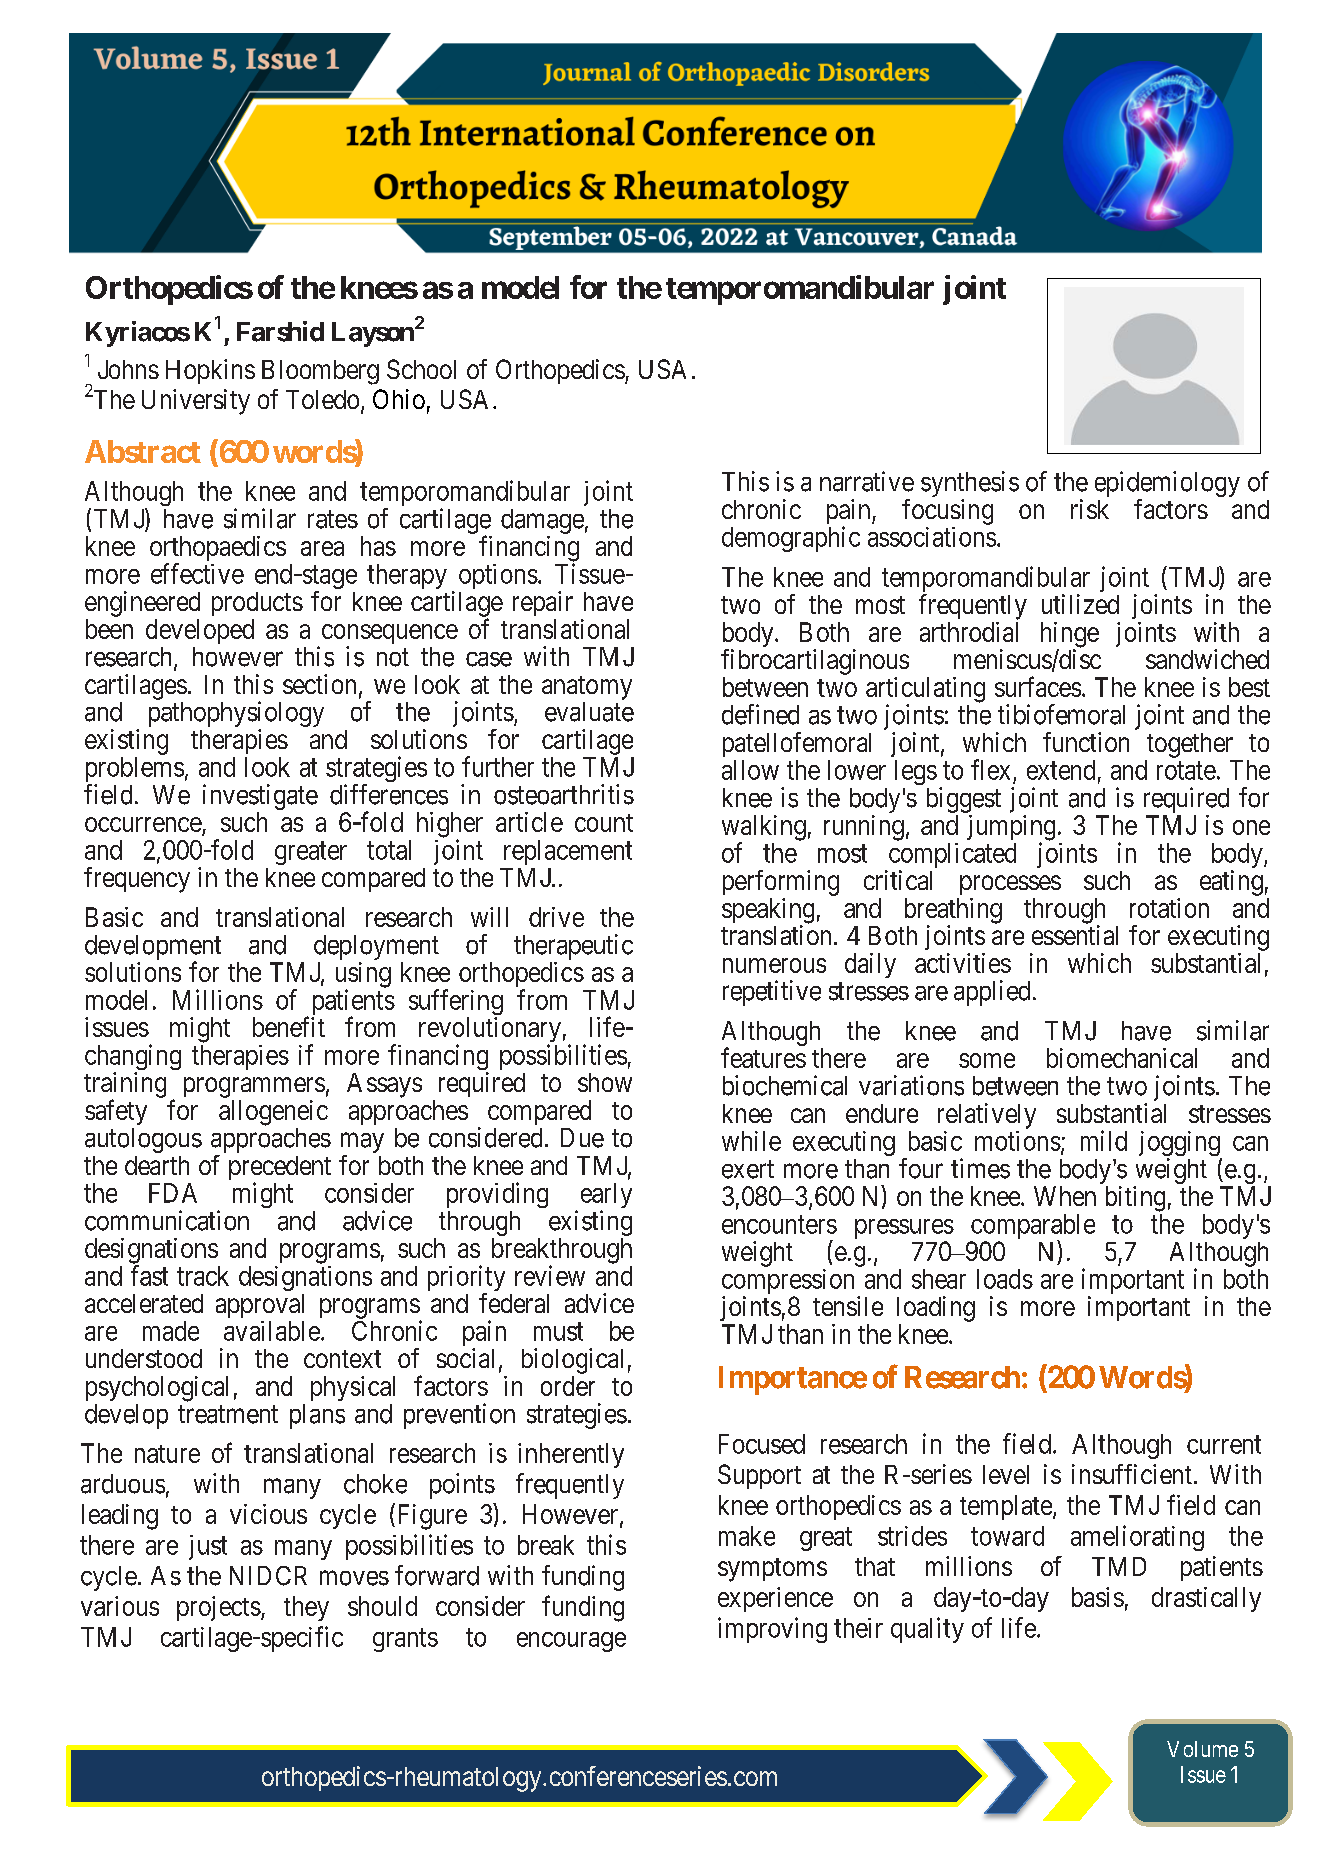 The width and height of the page is (1324, 1871). I want to click on University, so click(196, 402).
